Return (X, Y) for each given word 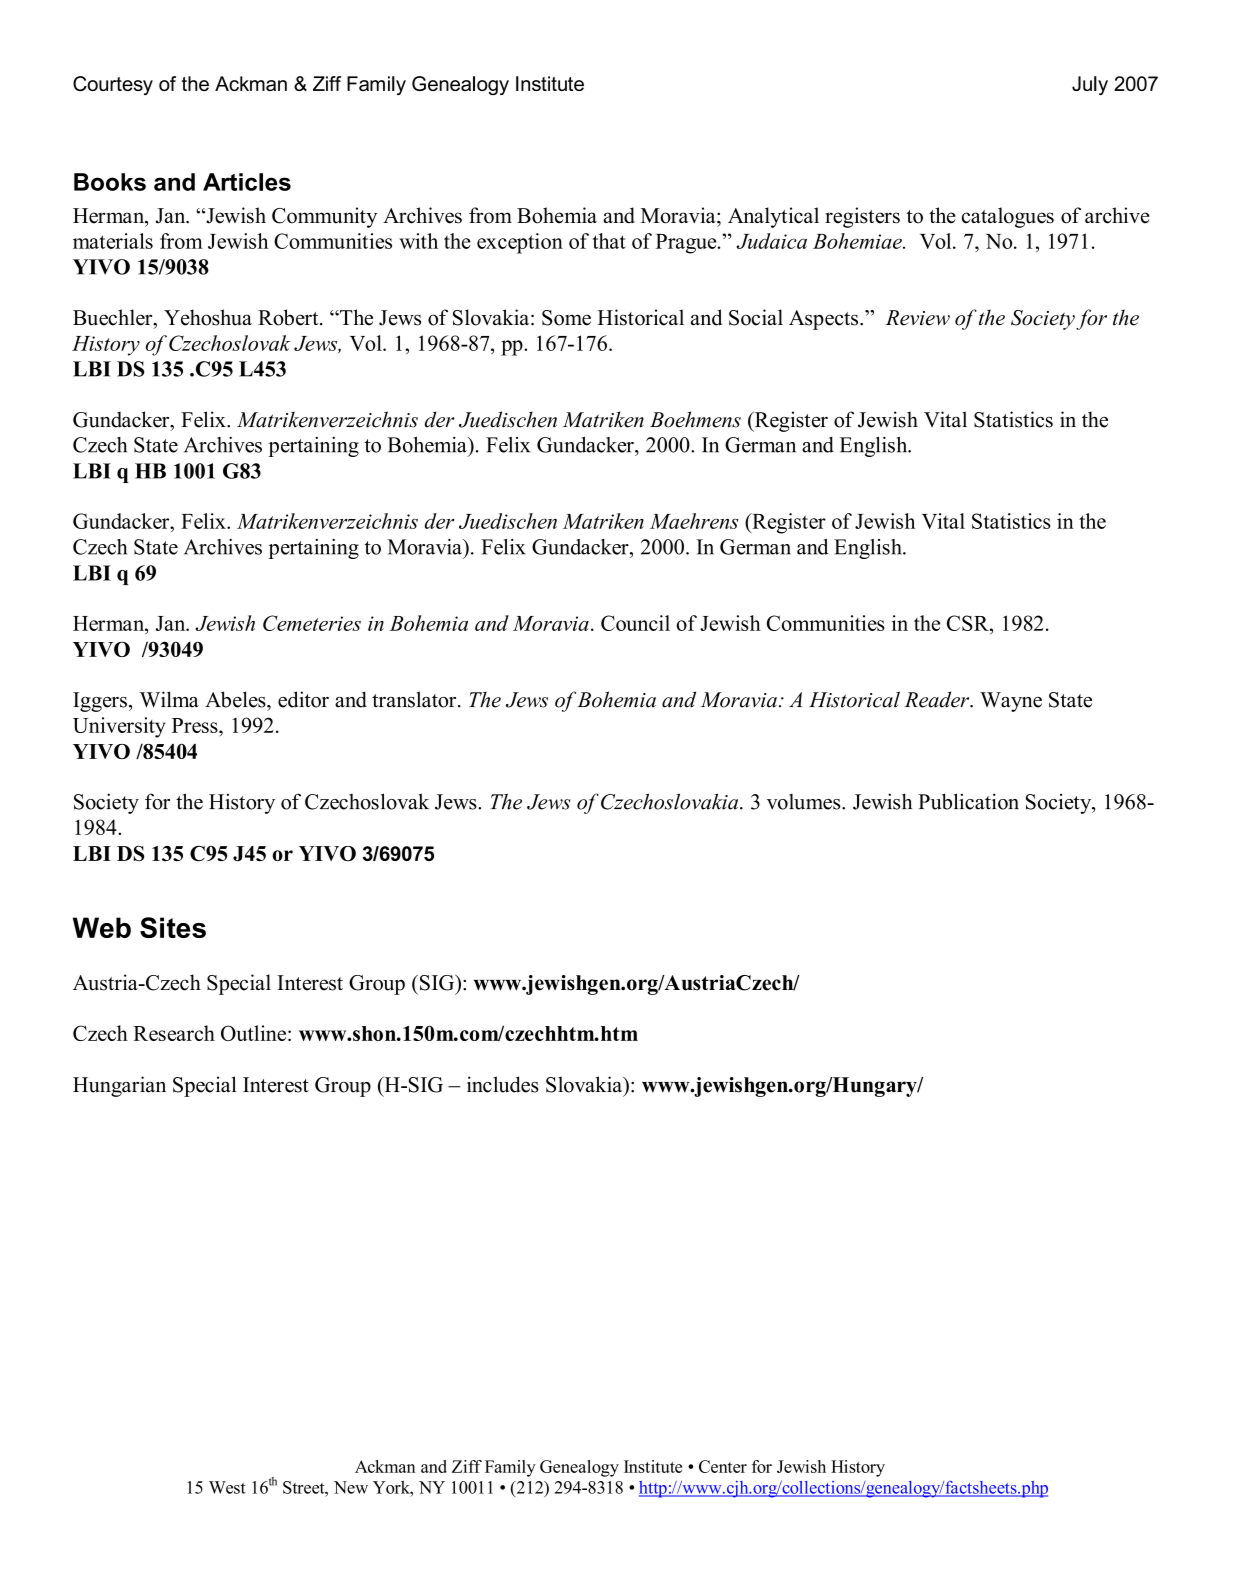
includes (503, 1084)
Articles (247, 182)
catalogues (1008, 217)
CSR (969, 623)
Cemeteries (312, 623)
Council (635, 623)
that (609, 241)
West (227, 1487)
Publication (968, 801)
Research (174, 1033)
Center (723, 1466)
